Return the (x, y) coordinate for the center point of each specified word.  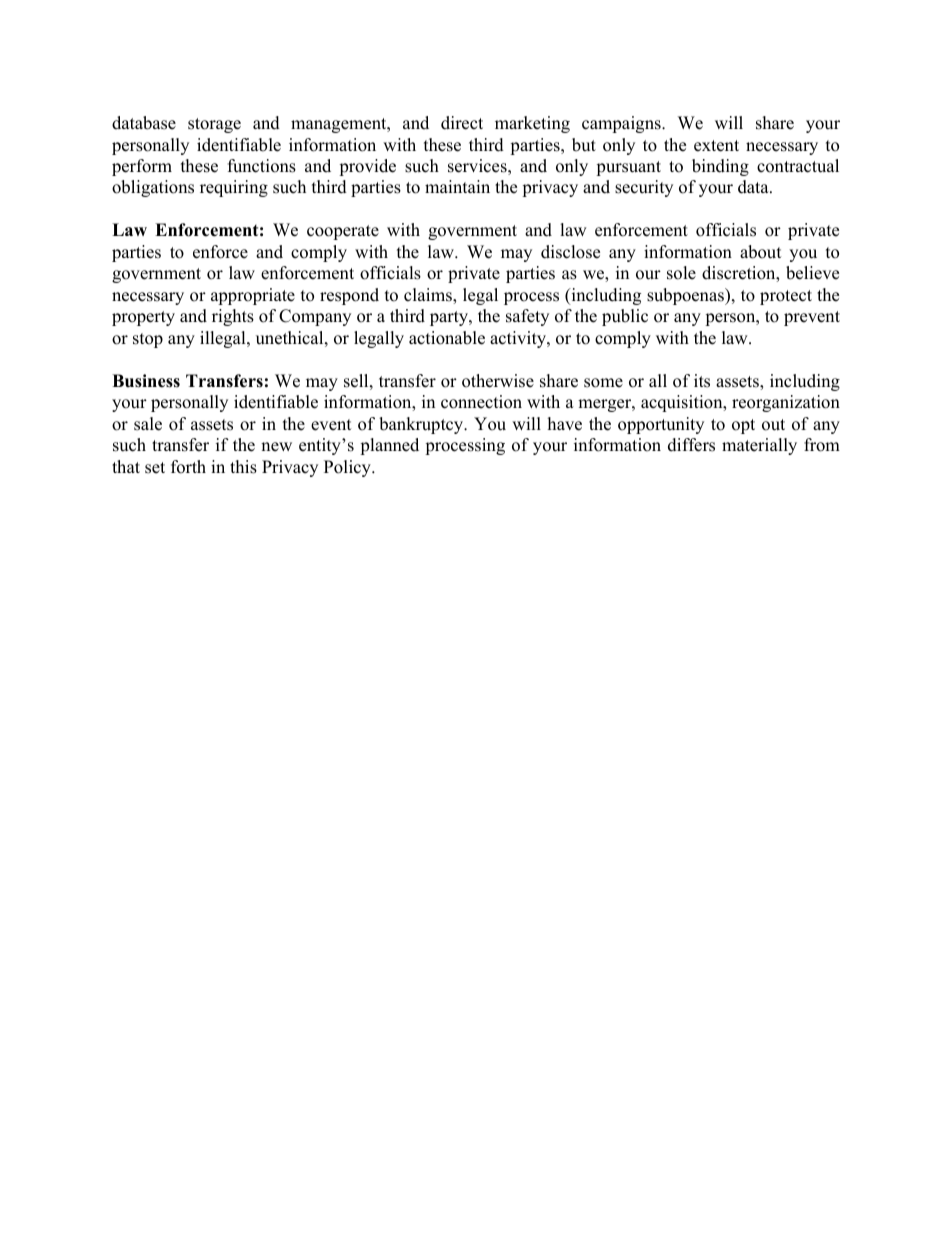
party (450, 318)
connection (481, 402)
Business (146, 381)
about (761, 252)
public (625, 317)
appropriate (253, 296)
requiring (234, 188)
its (702, 381)
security (644, 188)
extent (716, 146)
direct (462, 123)
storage (214, 125)
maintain (457, 186)
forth (188, 467)
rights (233, 317)
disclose (570, 252)
